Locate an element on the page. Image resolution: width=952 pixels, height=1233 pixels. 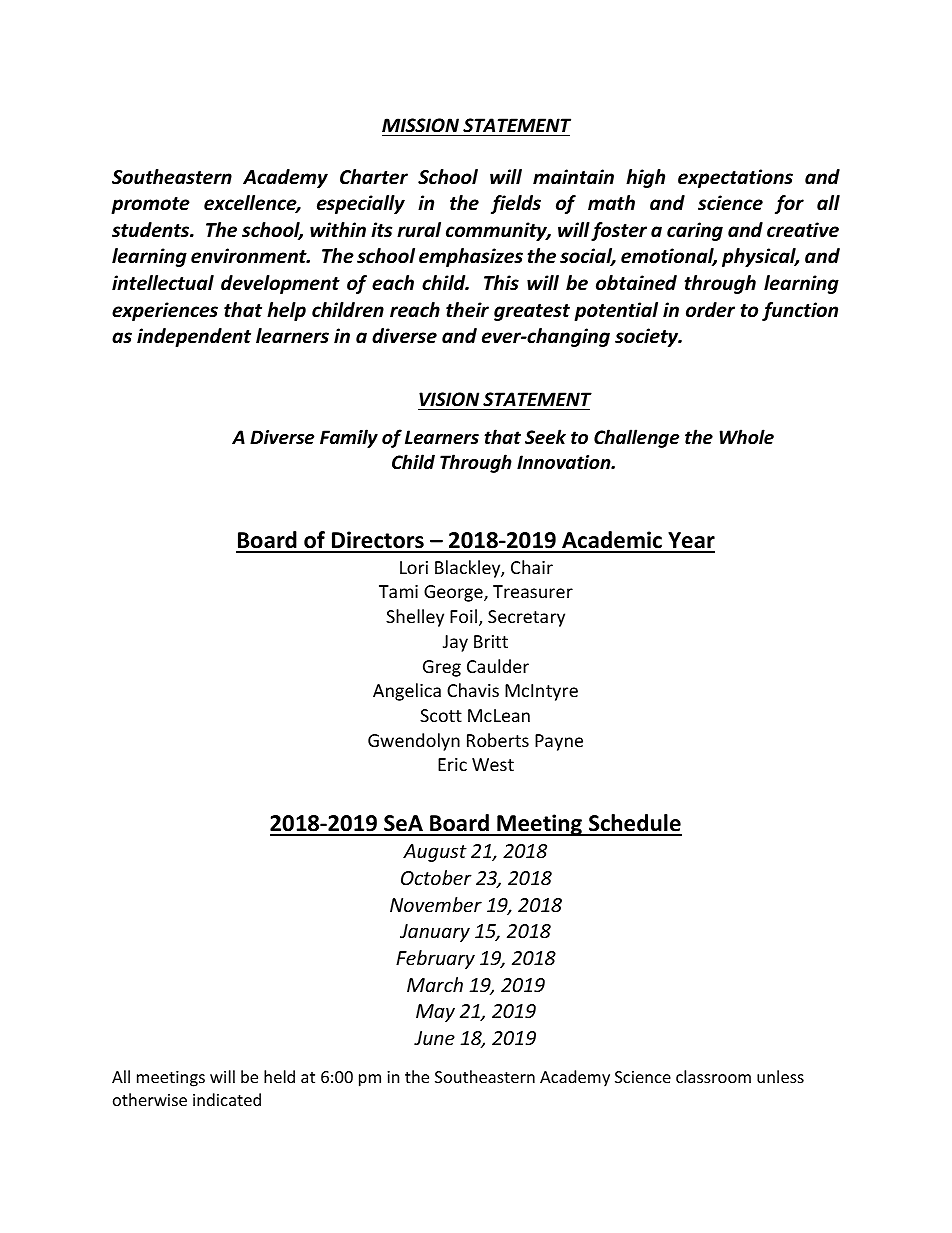
promote is located at coordinates (150, 205).
